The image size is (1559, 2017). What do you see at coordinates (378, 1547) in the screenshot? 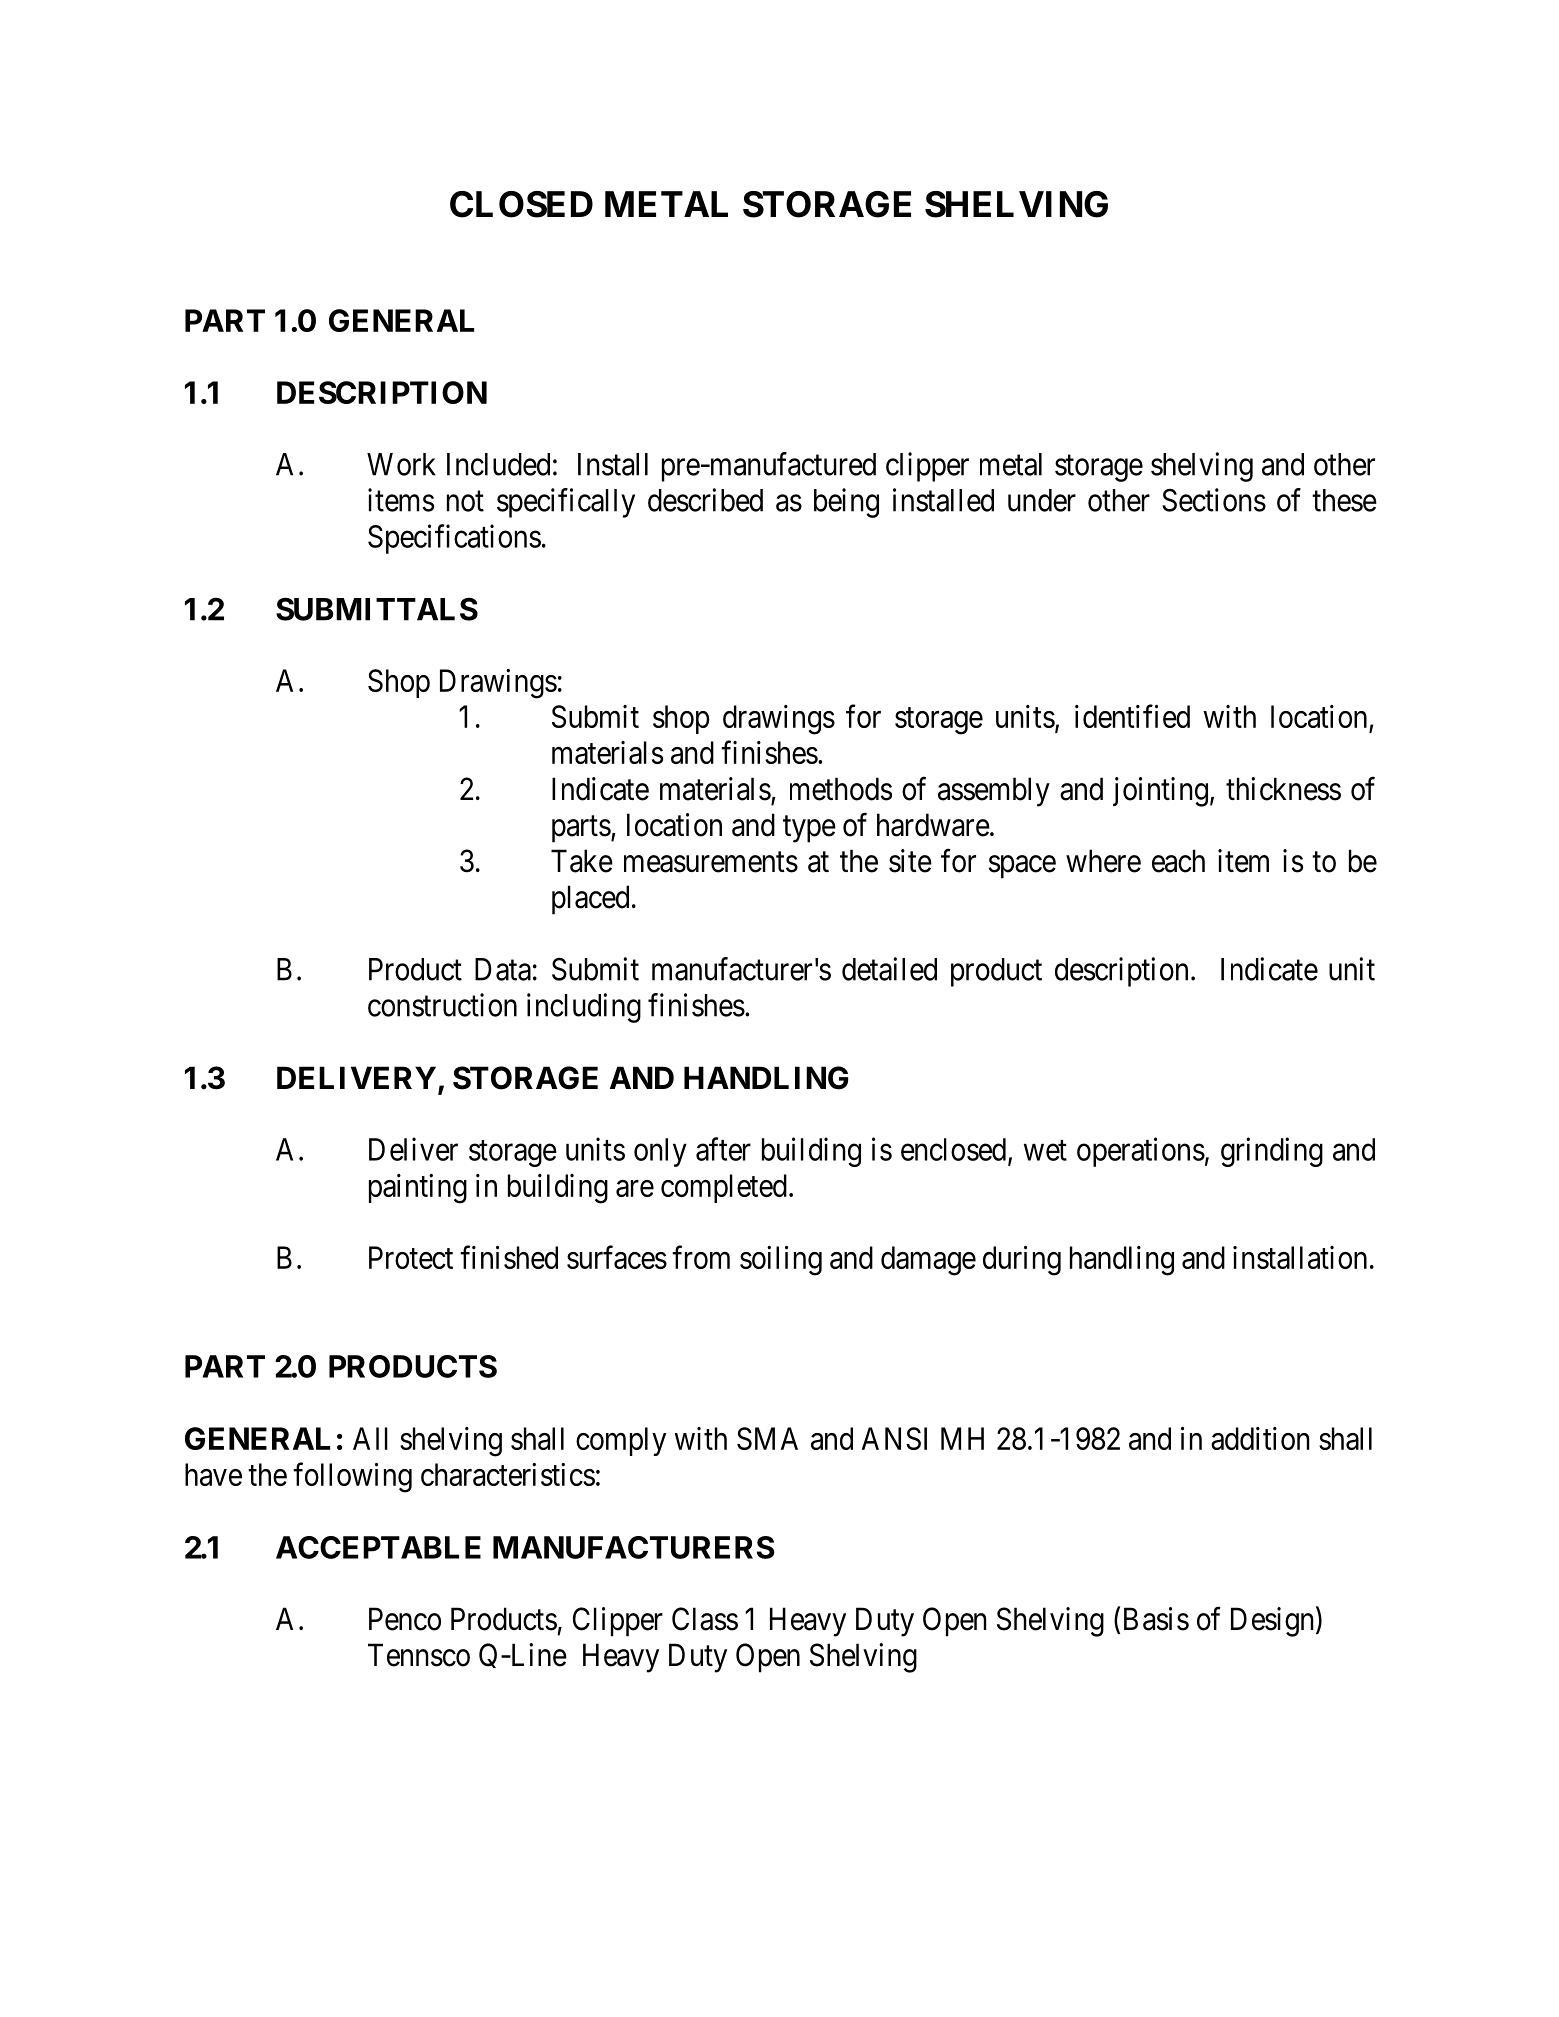
I see `ACCEPTABLE` at bounding box center [378, 1547].
